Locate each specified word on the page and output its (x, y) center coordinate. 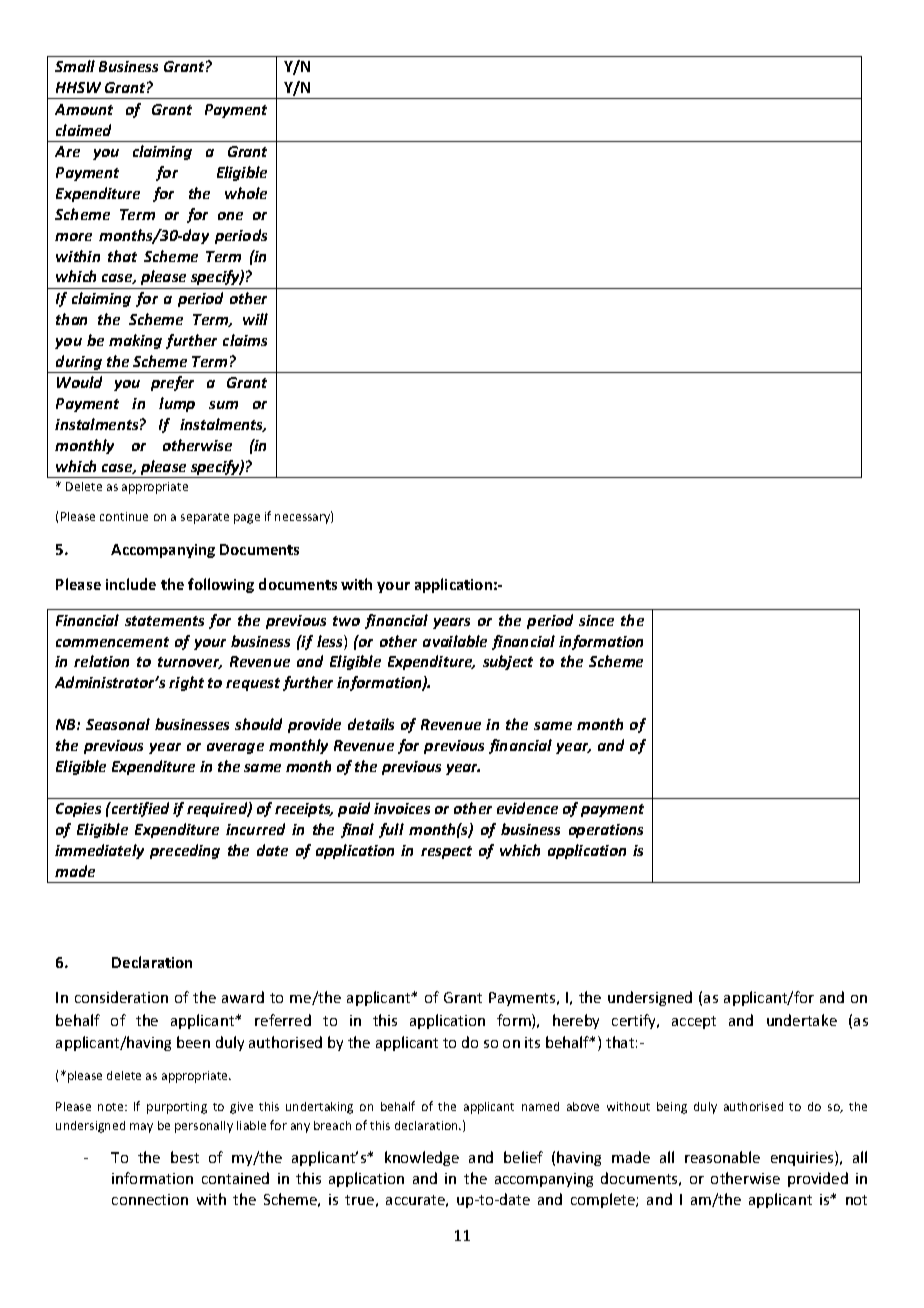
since (596, 620)
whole (246, 193)
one (230, 216)
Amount (84, 109)
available (455, 641)
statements (164, 621)
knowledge (422, 1158)
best (185, 1157)
